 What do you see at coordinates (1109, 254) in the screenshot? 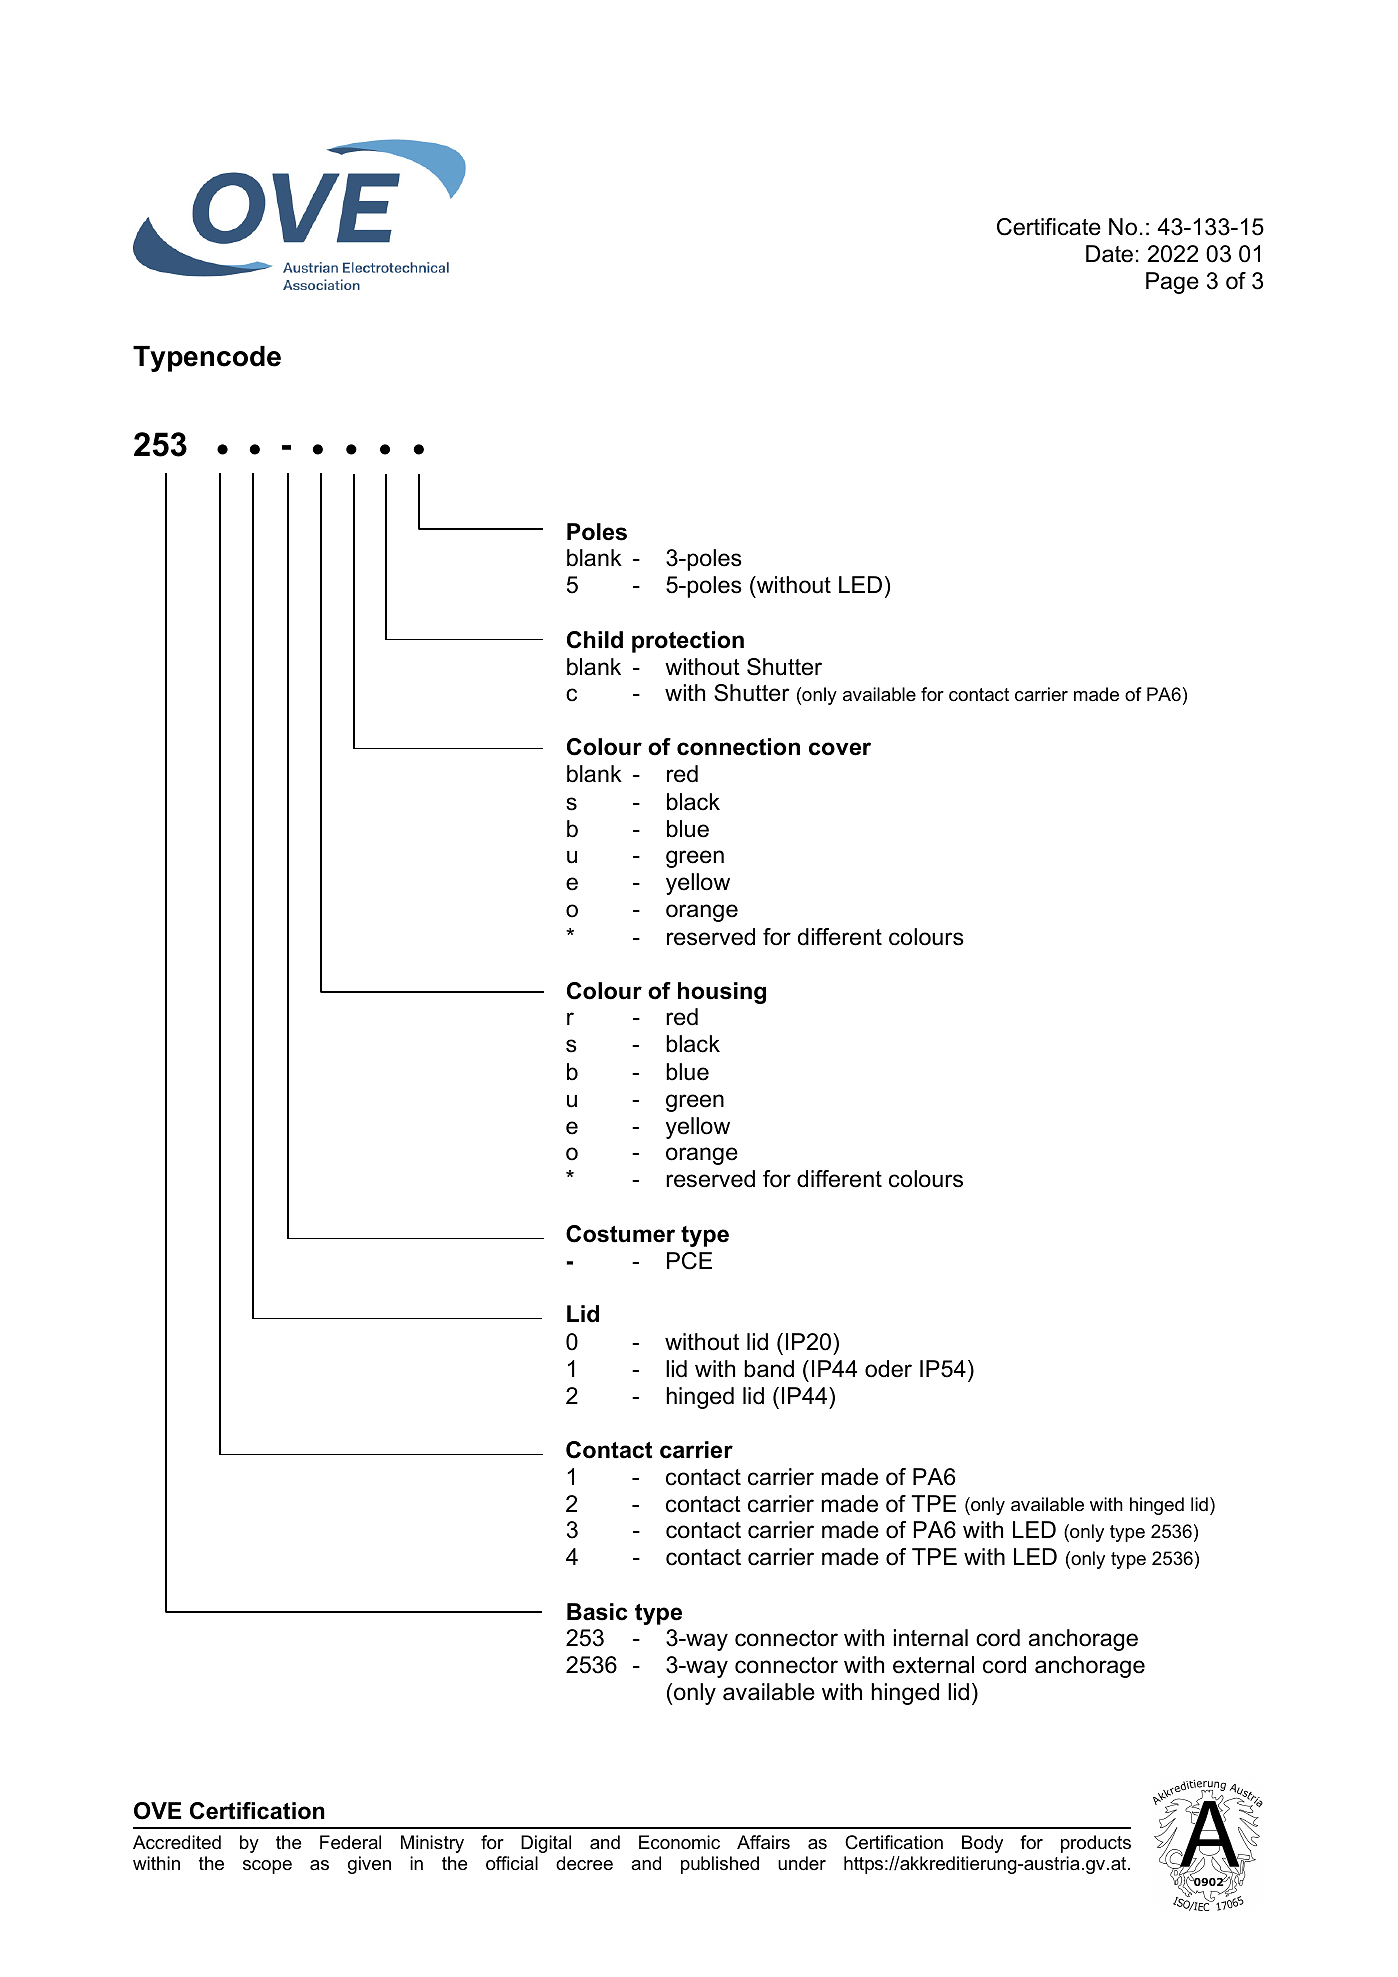
I see `Date` at bounding box center [1109, 254].
